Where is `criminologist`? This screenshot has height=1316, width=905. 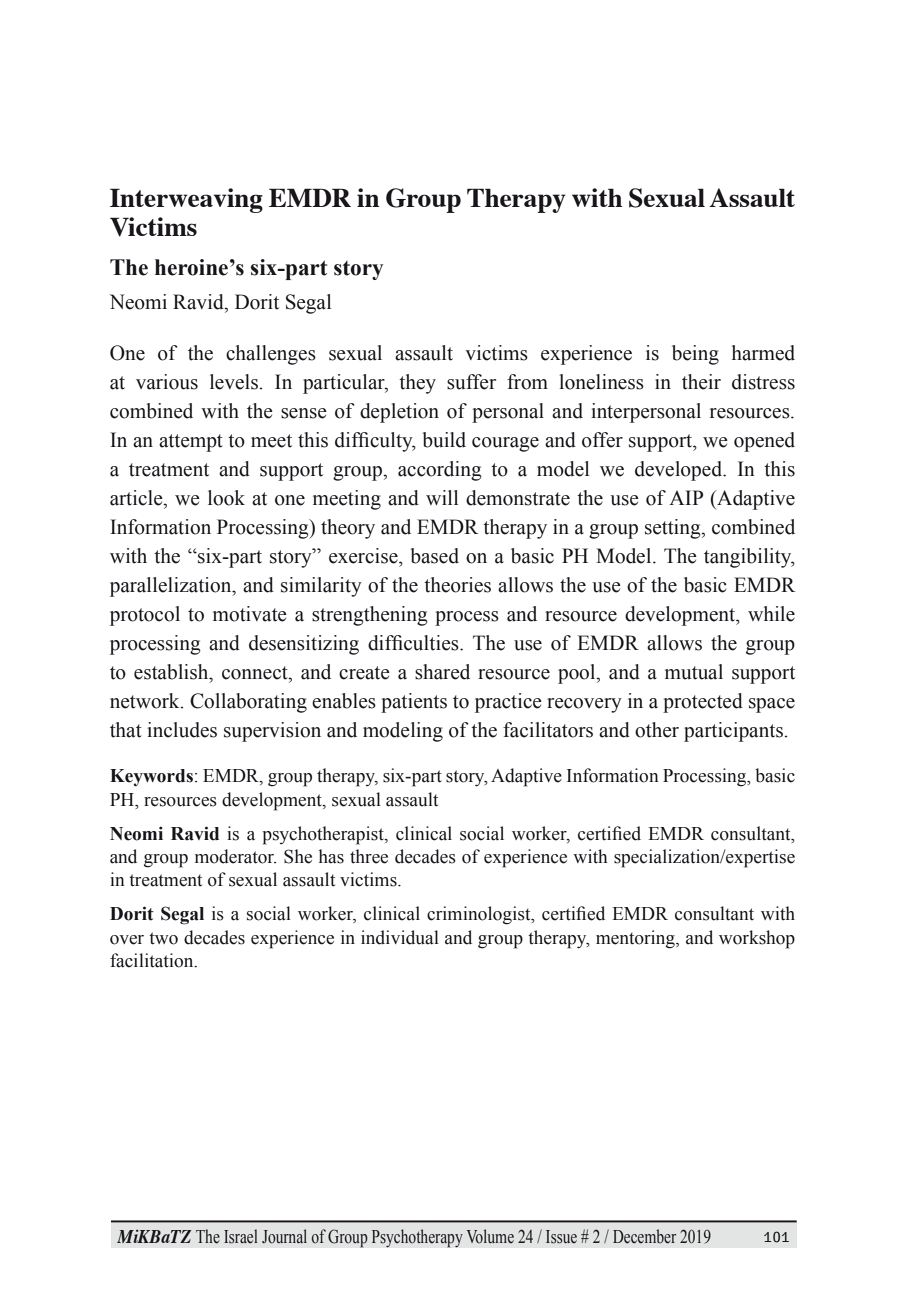 criminologist is located at coordinates (480, 915).
